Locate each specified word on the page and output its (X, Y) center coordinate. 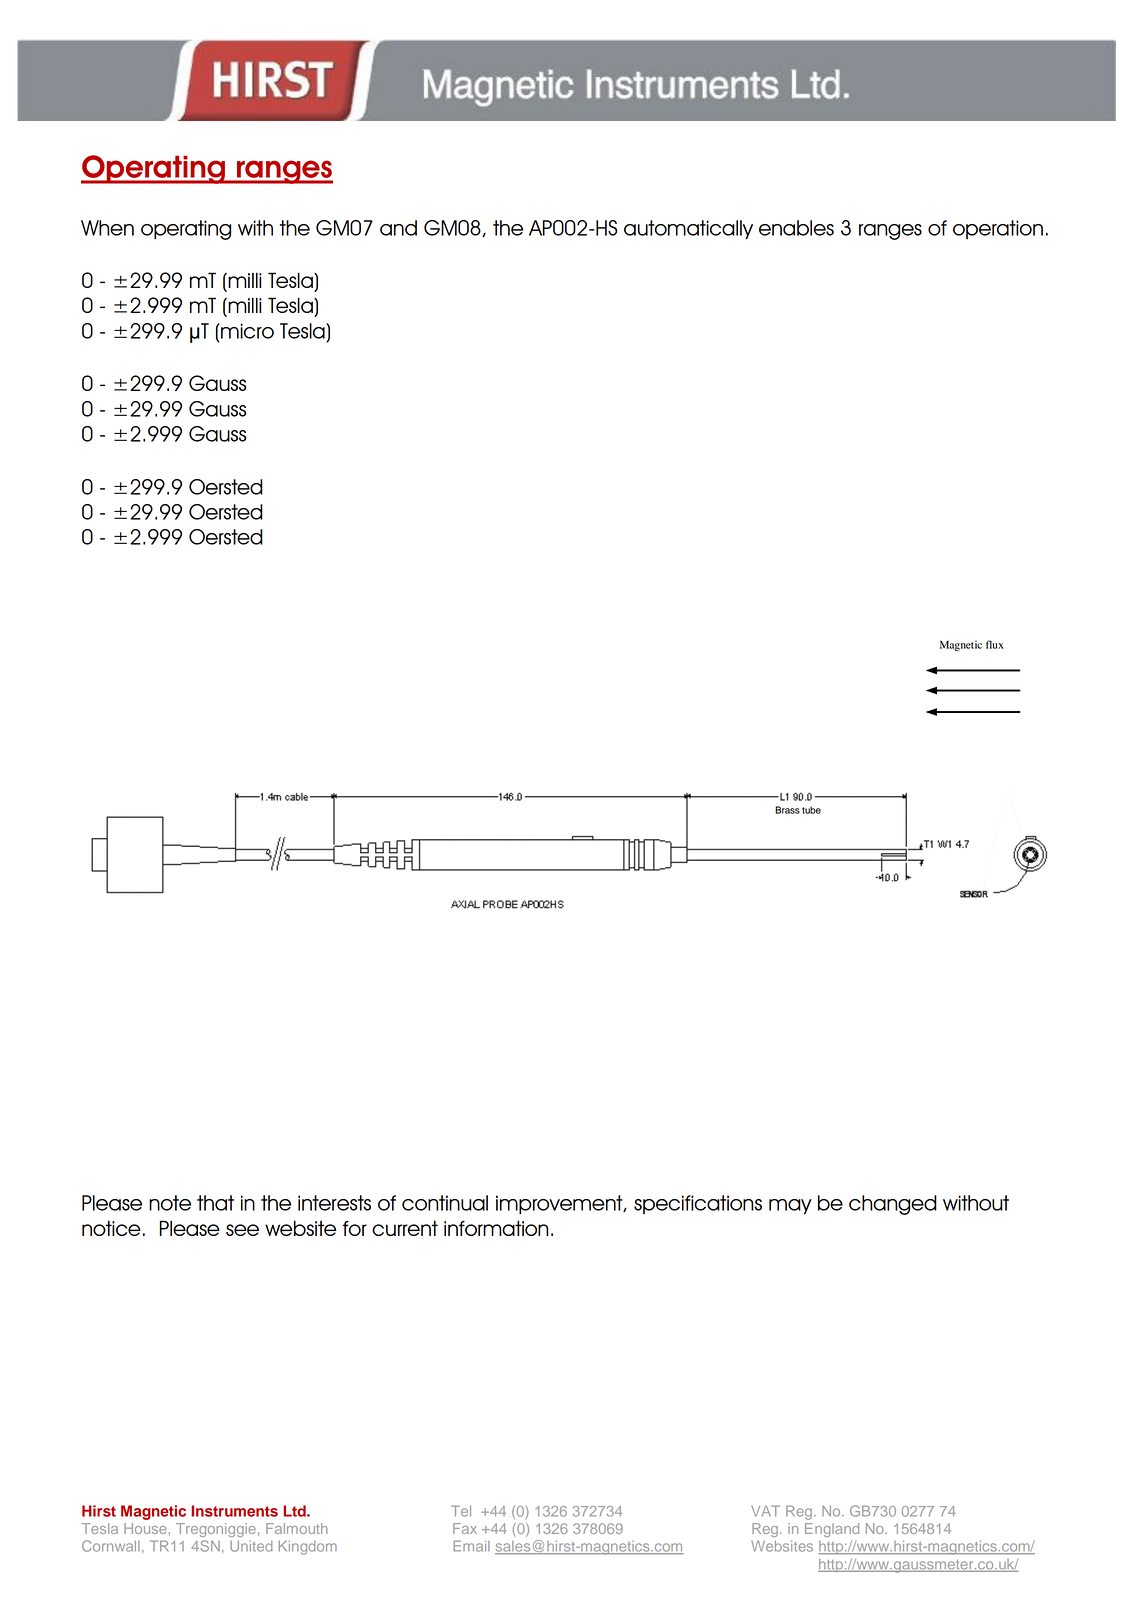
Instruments (234, 1511)
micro (247, 331)
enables (796, 228)
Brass (787, 810)
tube (811, 810)
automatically (688, 229)
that (215, 1203)
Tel (461, 1511)
